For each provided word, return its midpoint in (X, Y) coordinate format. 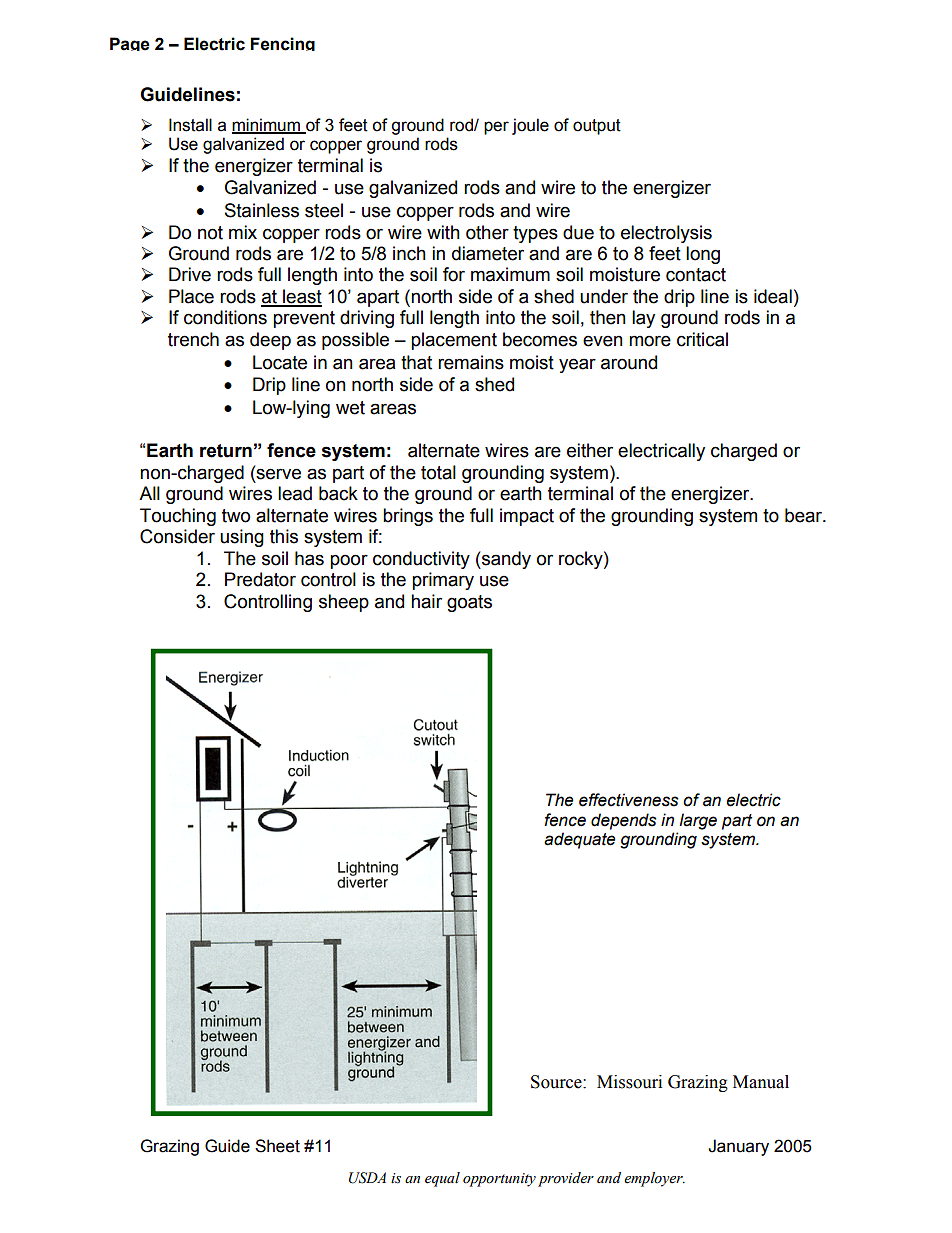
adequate (579, 840)
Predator (260, 579)
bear (804, 515)
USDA (367, 1178)
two (236, 516)
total (438, 472)
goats (469, 603)
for (454, 274)
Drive (190, 274)
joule (530, 126)
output (597, 127)
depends (623, 821)
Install (190, 125)
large (698, 821)
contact (696, 275)
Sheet (277, 1146)
